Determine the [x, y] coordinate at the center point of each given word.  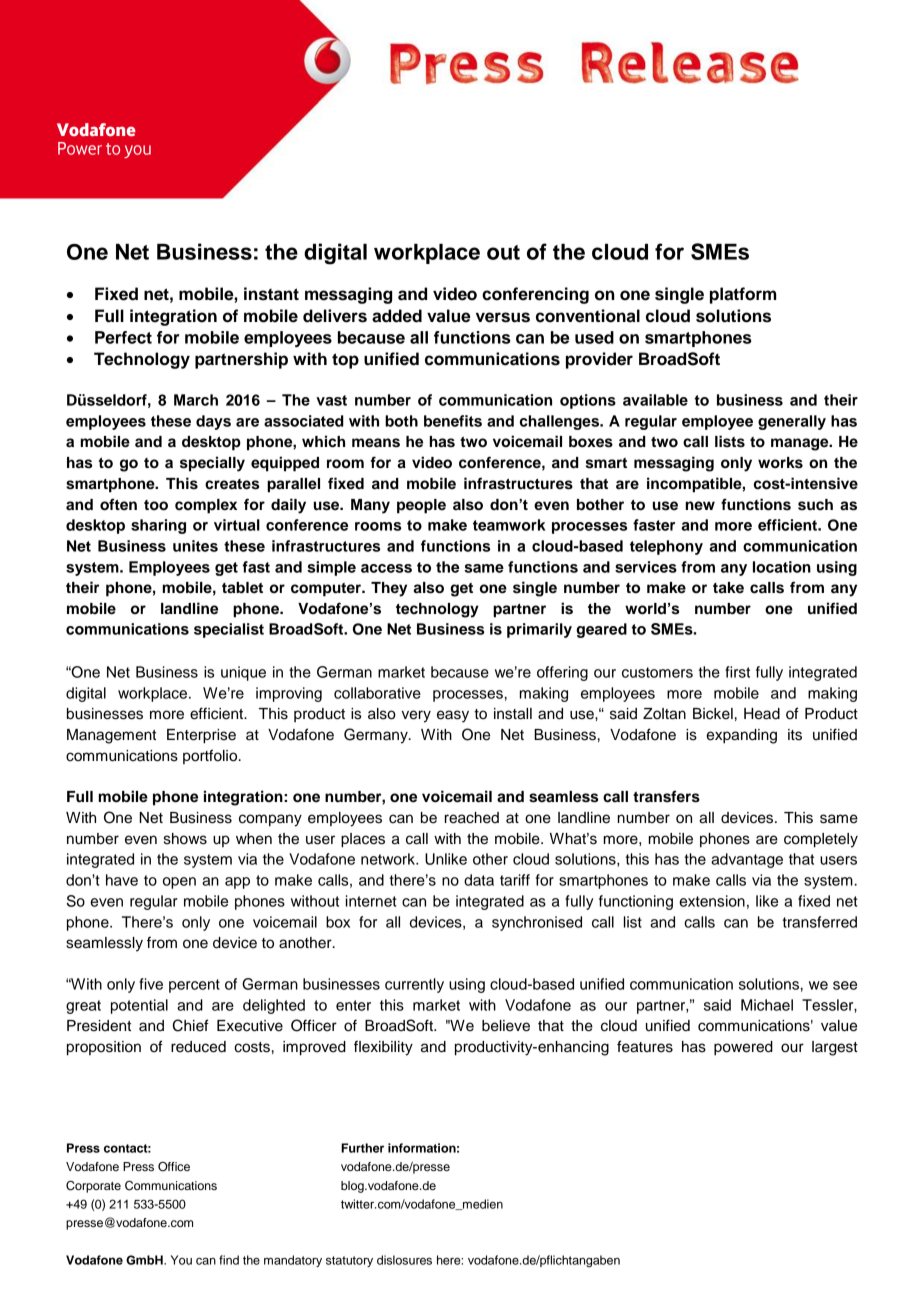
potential [139, 1006]
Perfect [123, 337]
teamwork [509, 525]
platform [743, 295]
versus [503, 317]
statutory [349, 1261]
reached [472, 818]
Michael [767, 1005]
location [782, 567]
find [229, 1260]
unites [195, 546]
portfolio [211, 756]
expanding [741, 736]
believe [506, 1026]
